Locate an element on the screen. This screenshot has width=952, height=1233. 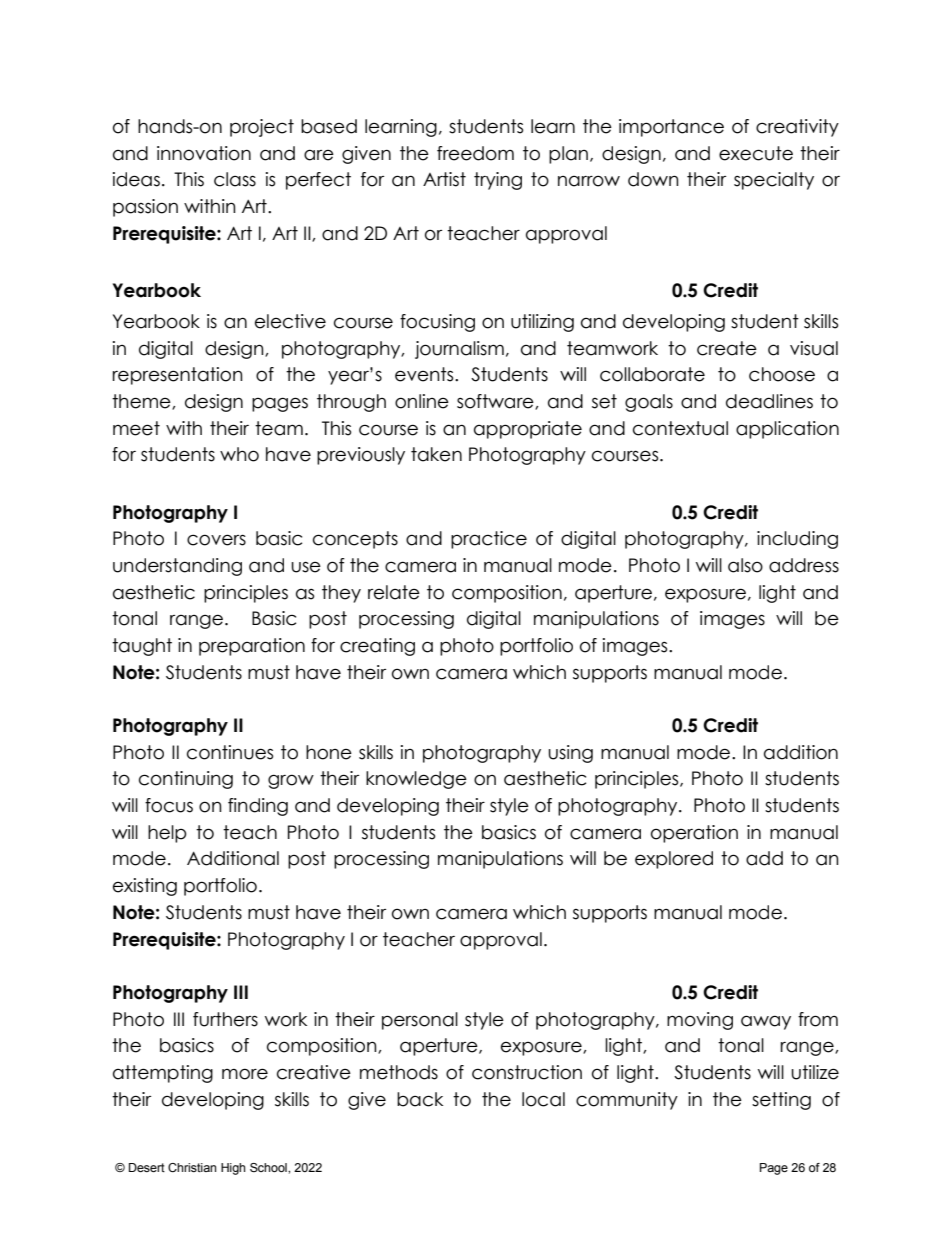
back is located at coordinates (420, 1099).
